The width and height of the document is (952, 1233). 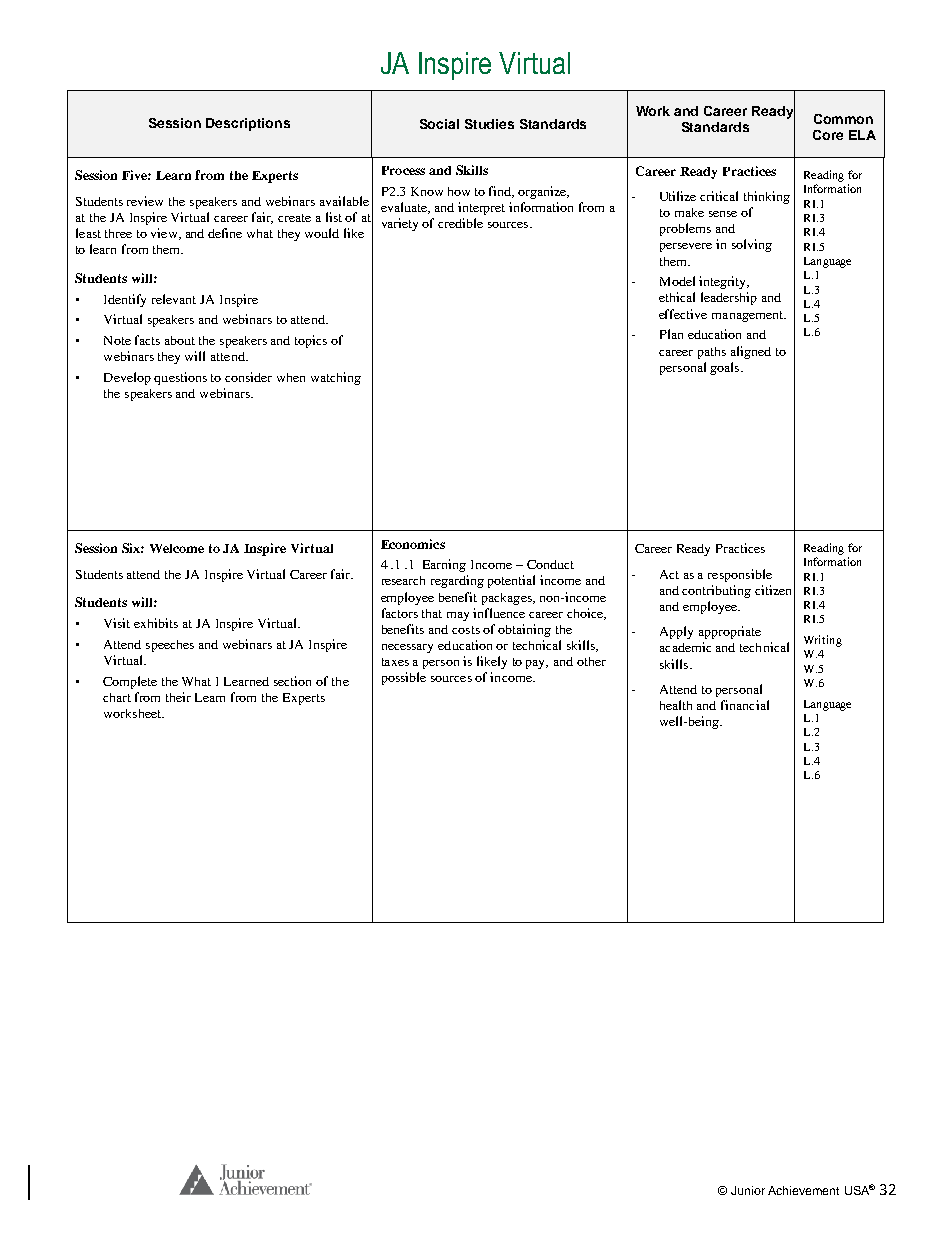 What do you see at coordinates (180, 378) in the document?
I see `questions` at bounding box center [180, 378].
